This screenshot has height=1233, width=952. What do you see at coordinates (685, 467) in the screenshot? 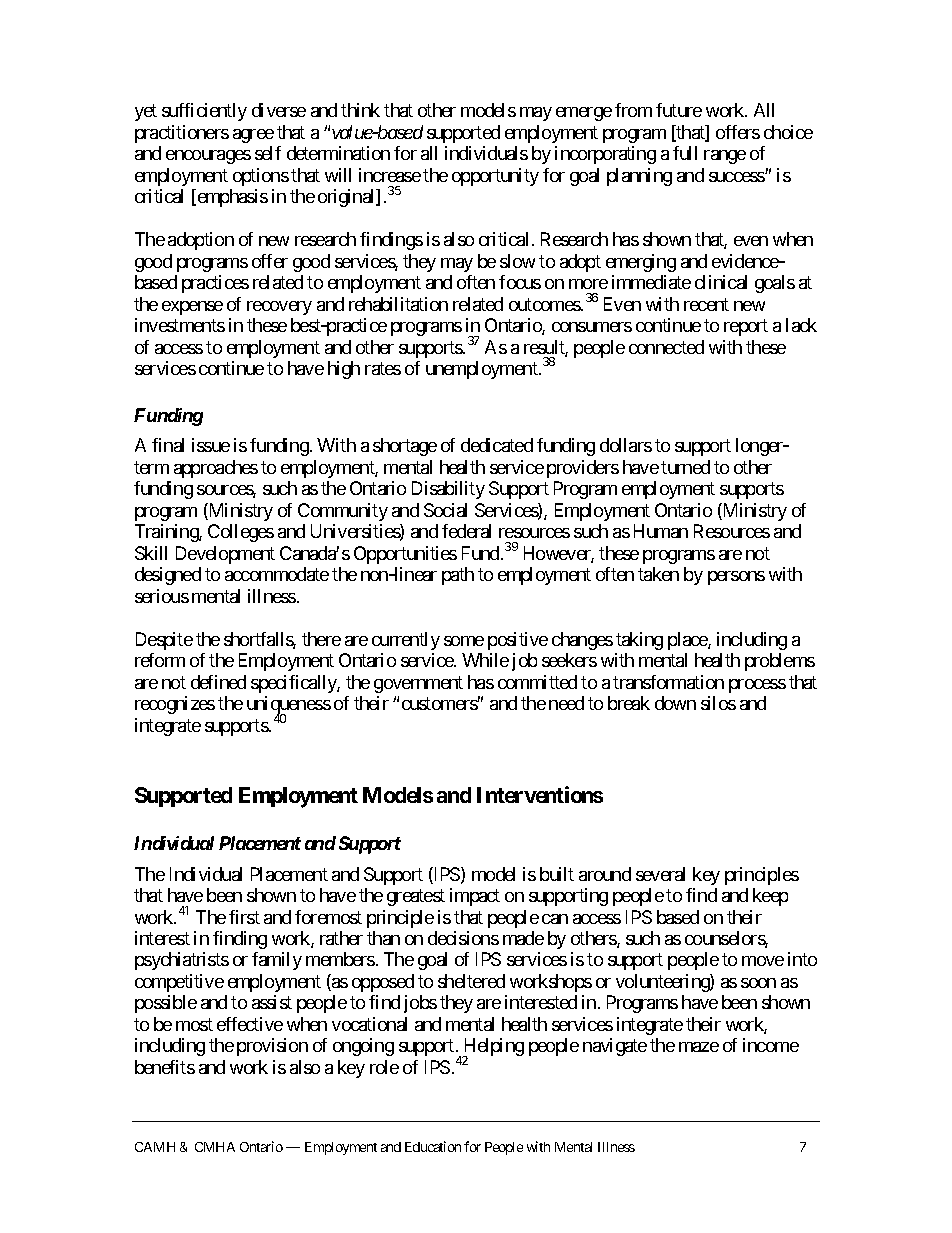
I see `turned` at bounding box center [685, 467].
